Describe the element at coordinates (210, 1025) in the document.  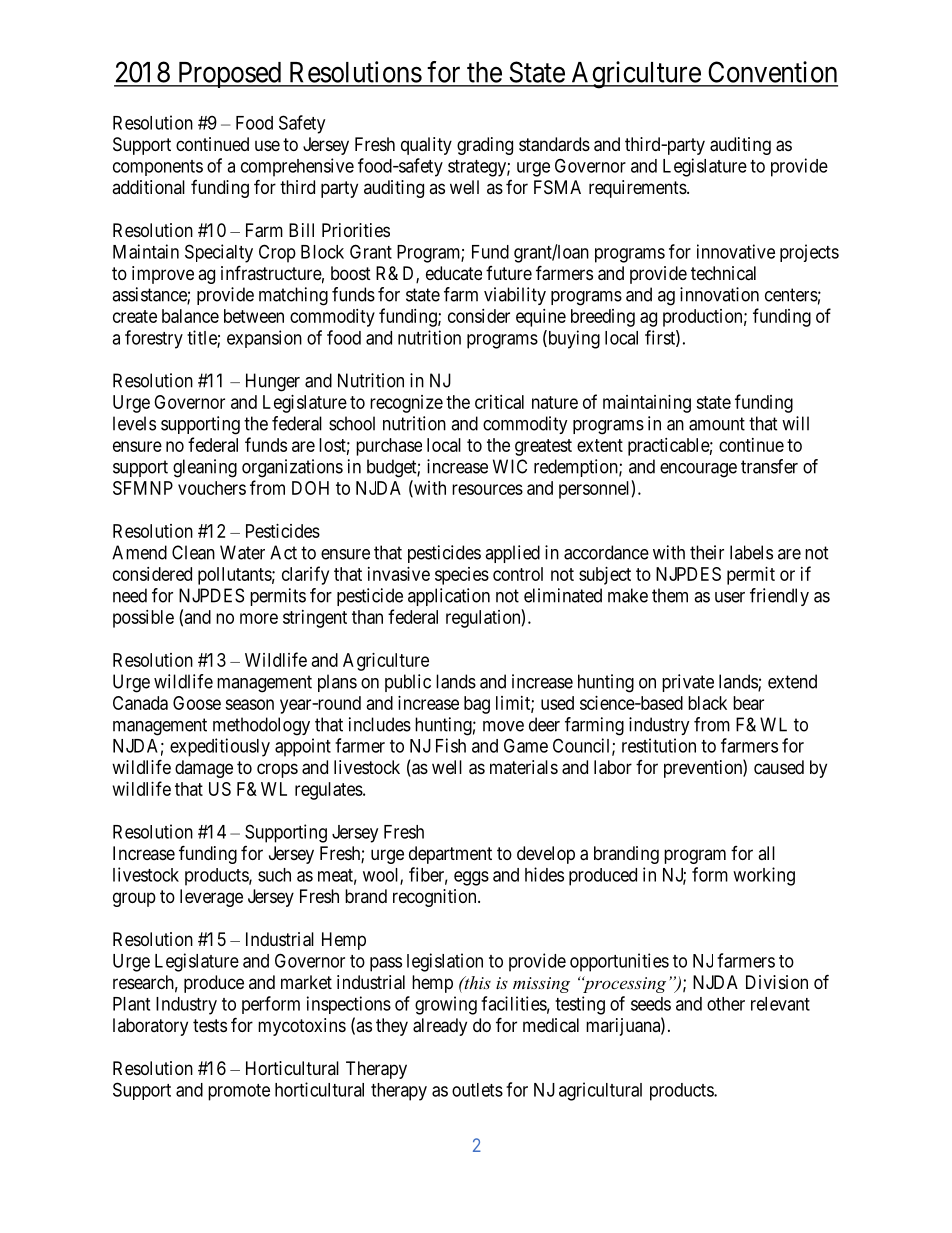
I see `tests` at that location.
